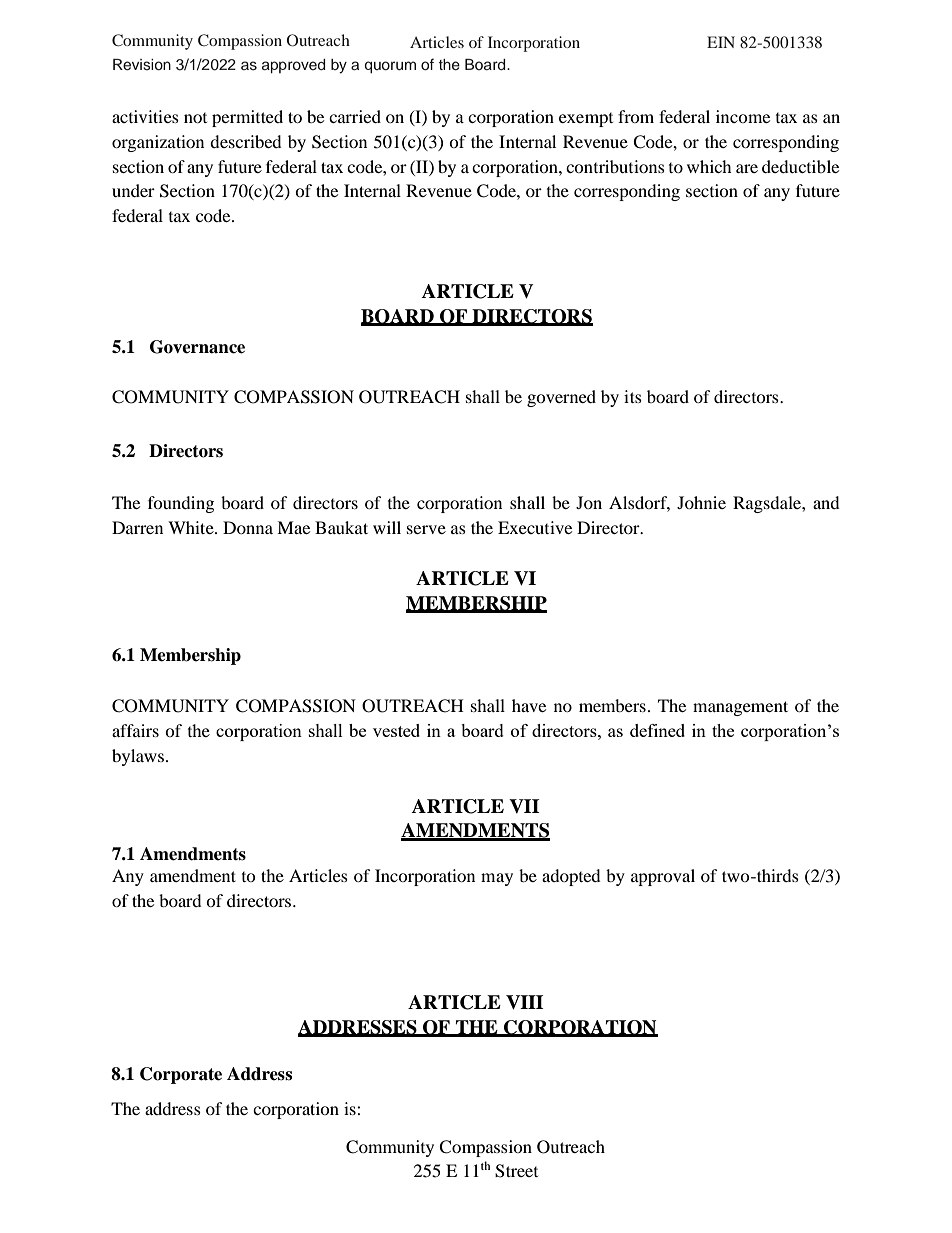 The image size is (952, 1233). I want to click on Corporate, so click(181, 1075).
